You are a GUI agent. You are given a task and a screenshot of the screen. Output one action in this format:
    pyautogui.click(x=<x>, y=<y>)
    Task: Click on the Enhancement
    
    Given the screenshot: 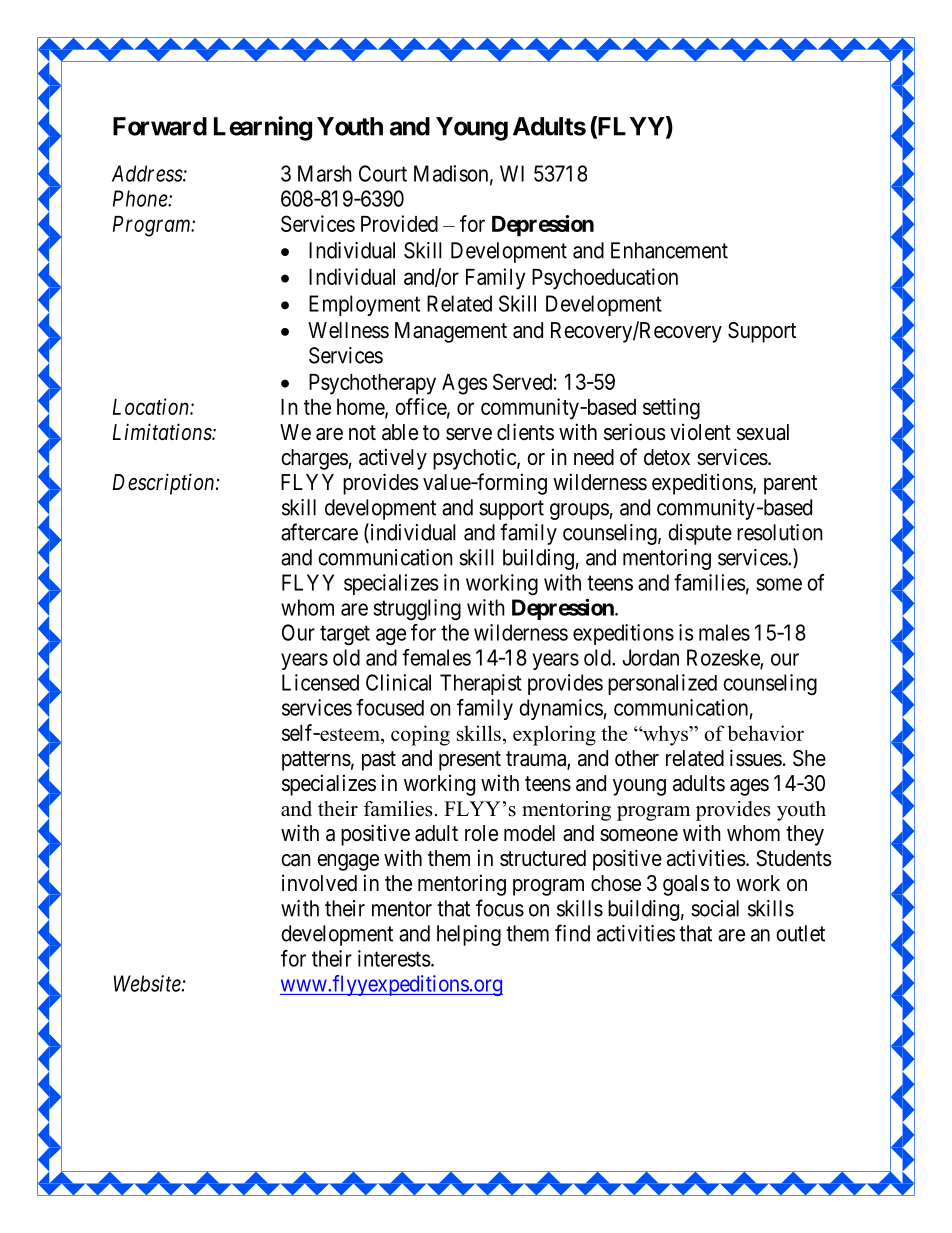 What is the action you would take?
    pyautogui.click(x=669, y=250)
